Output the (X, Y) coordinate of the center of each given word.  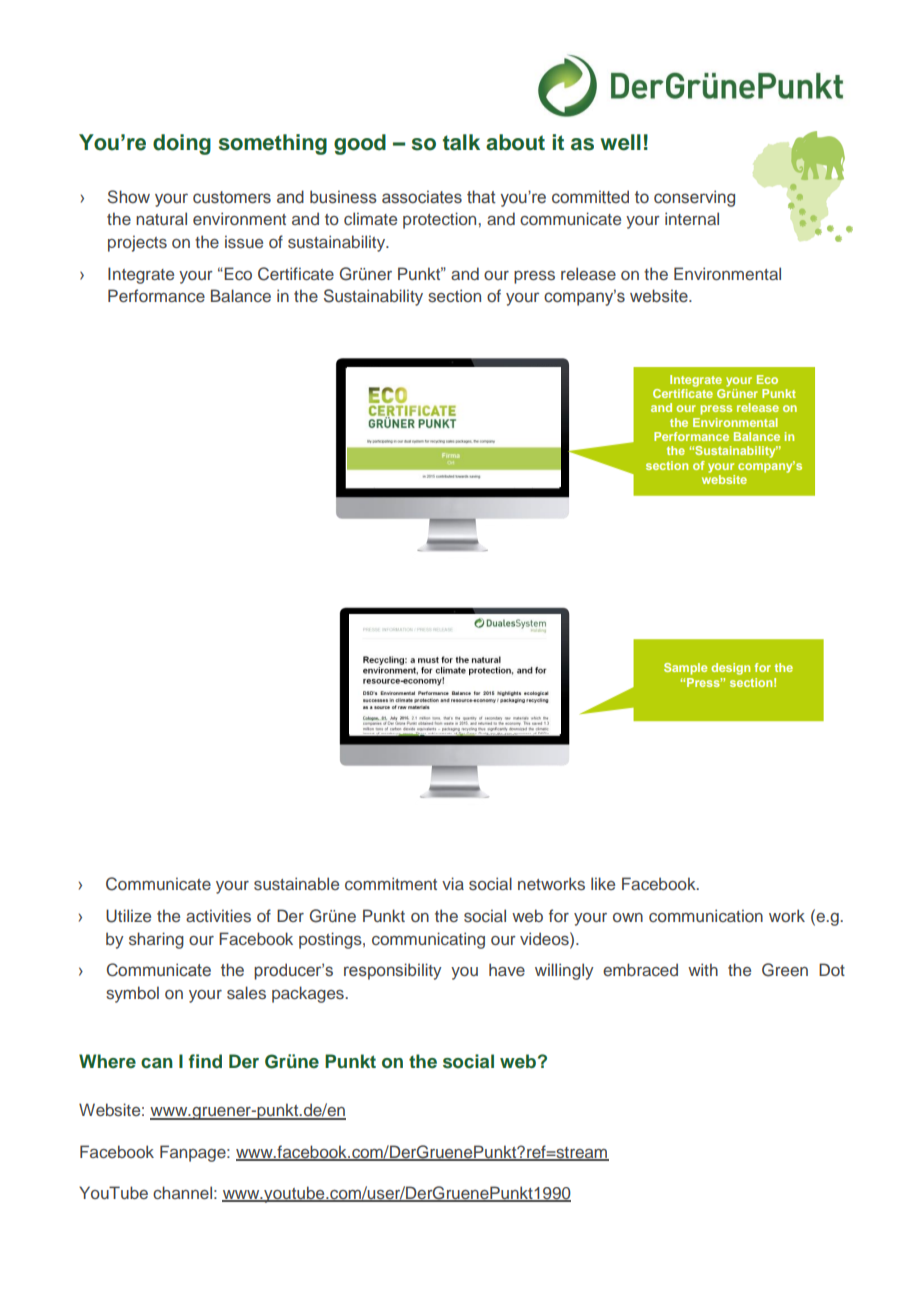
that (481, 197)
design (730, 669)
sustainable (296, 883)
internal (692, 218)
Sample (685, 669)
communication (706, 915)
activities (218, 916)
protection (439, 220)
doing (182, 144)
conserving (694, 198)
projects (137, 243)
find (205, 1061)
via (453, 883)
